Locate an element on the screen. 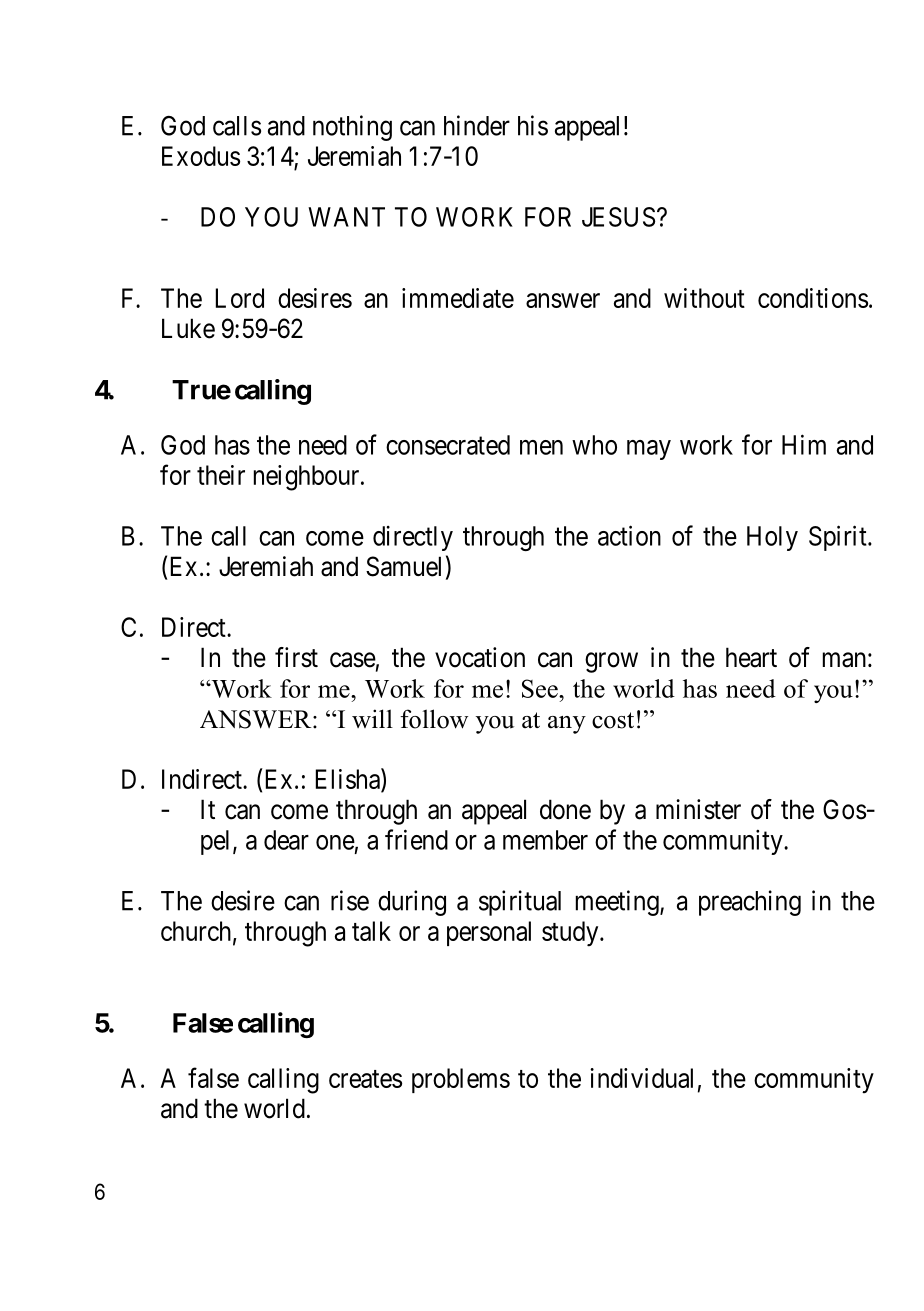 The image size is (924, 1311). hinder is located at coordinates (477, 125).
